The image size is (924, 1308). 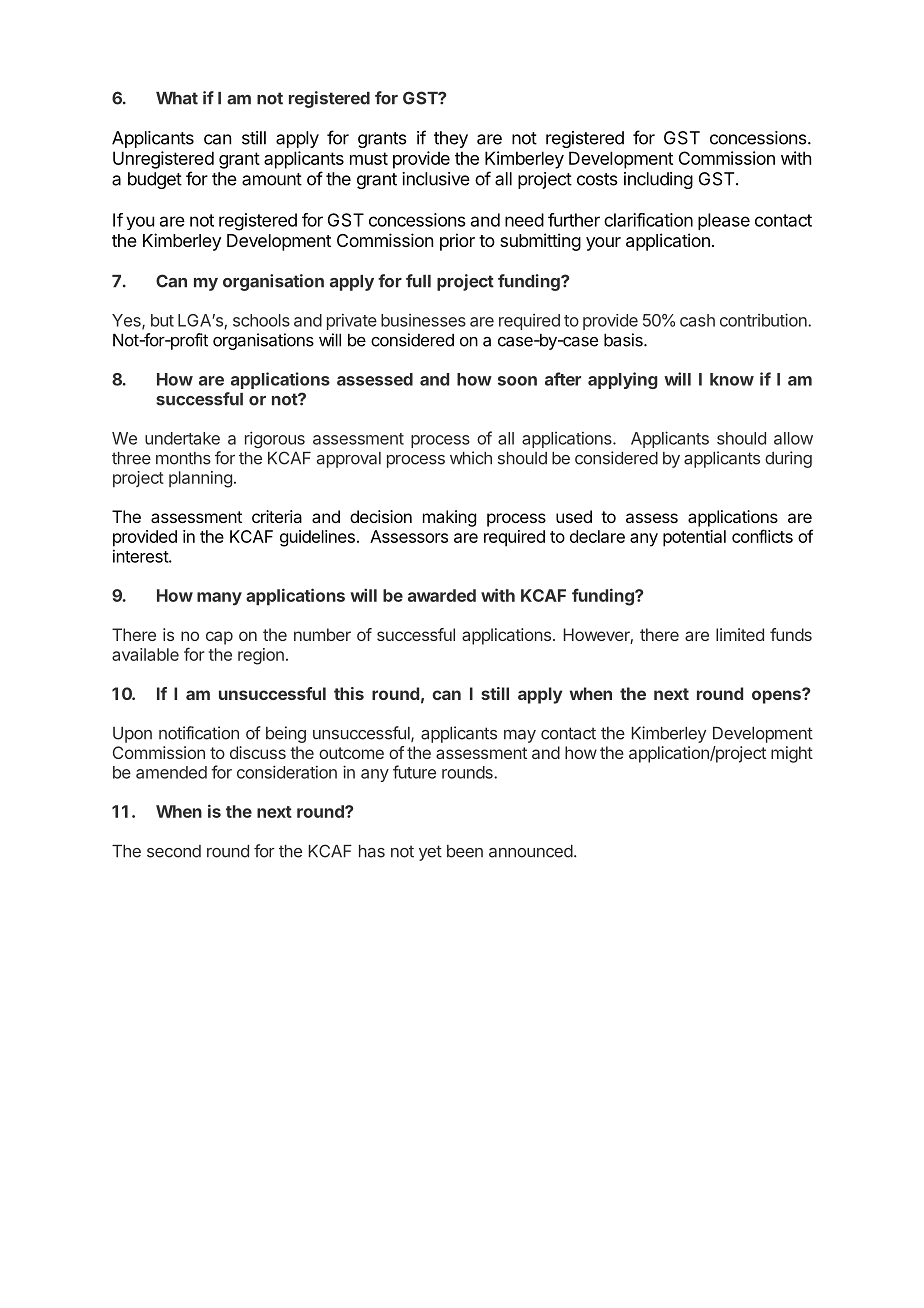 I want to click on second, so click(x=174, y=851).
